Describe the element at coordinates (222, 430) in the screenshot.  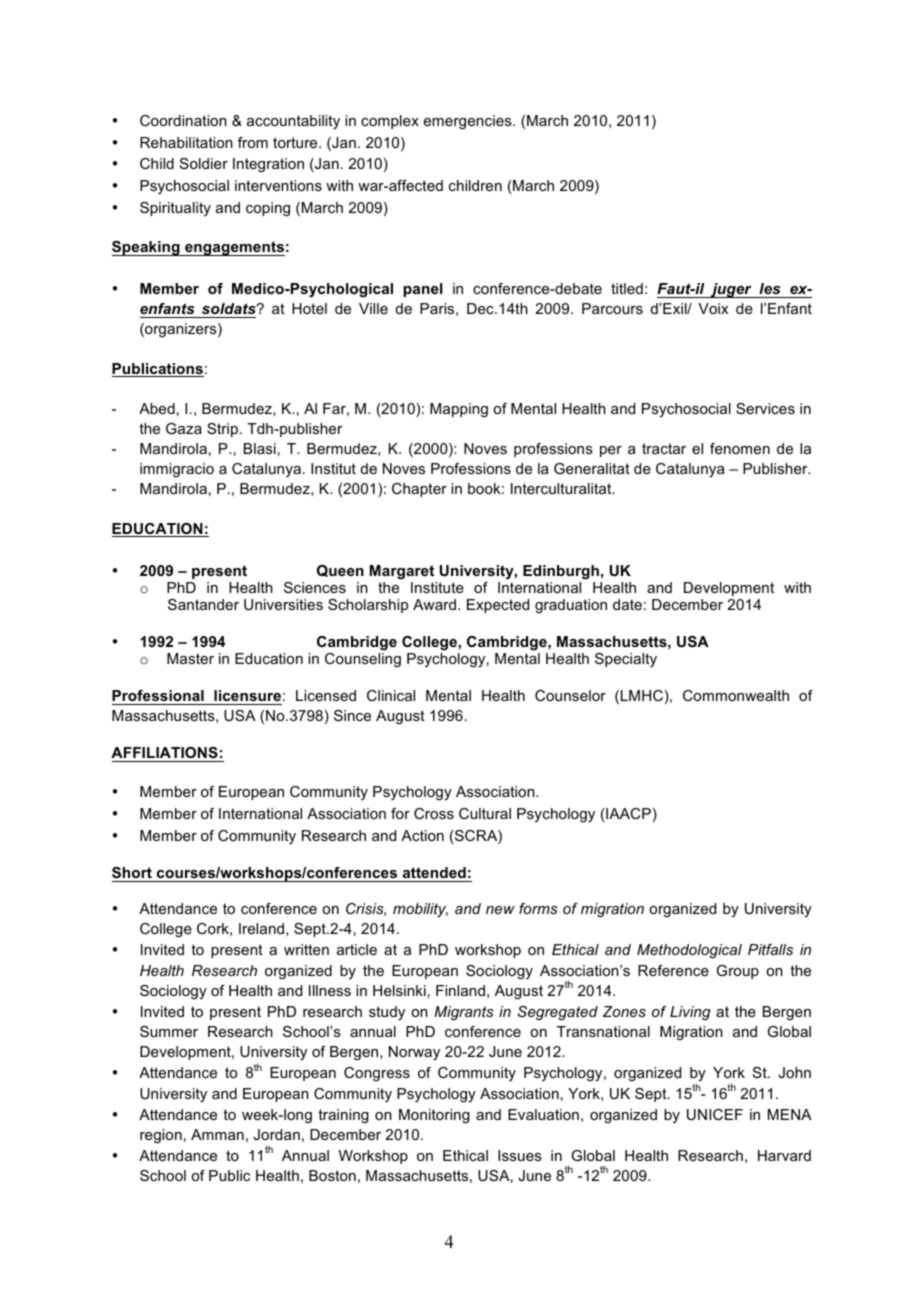
I see `Strip` at that location.
